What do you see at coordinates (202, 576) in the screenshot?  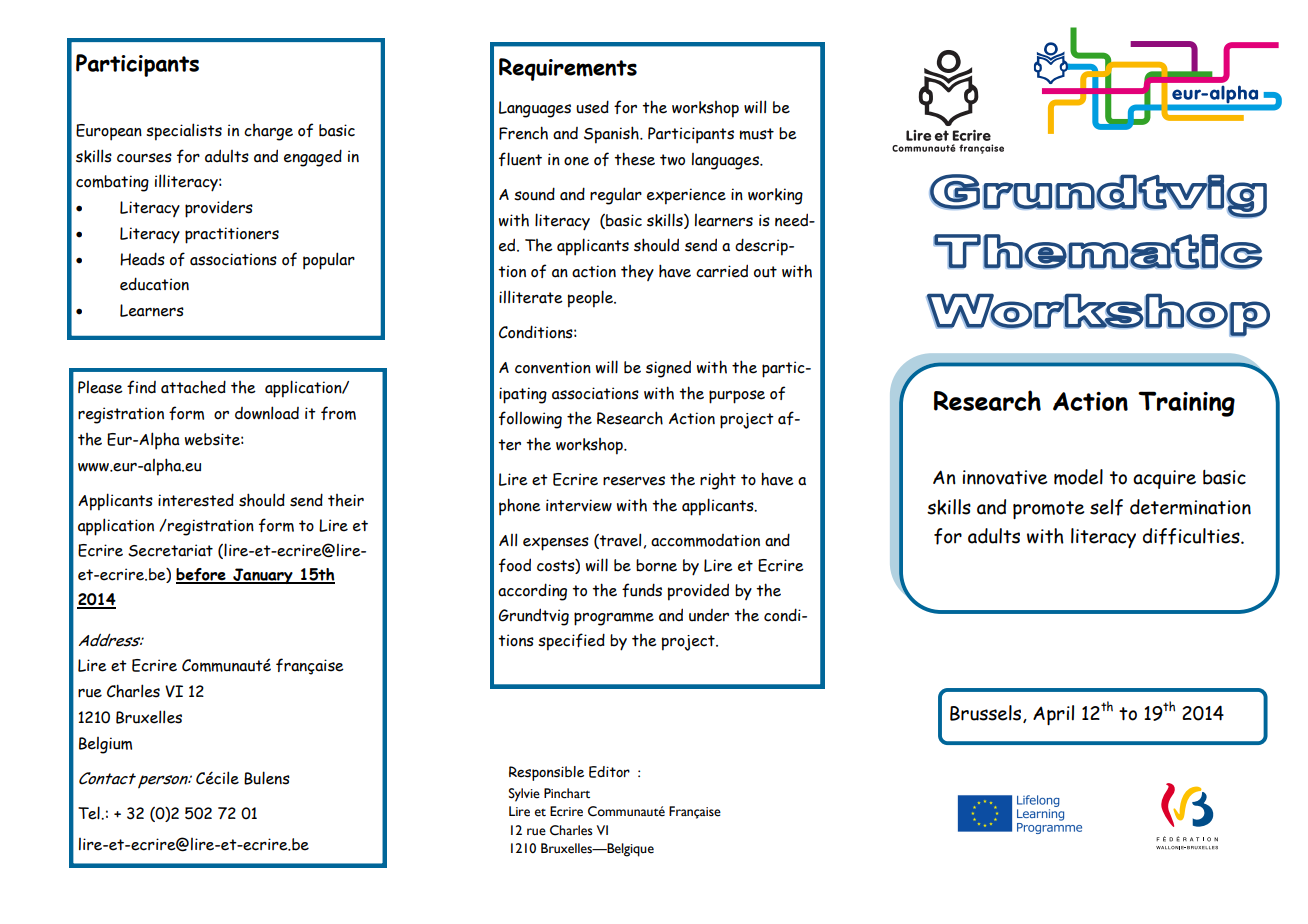 I see `before` at bounding box center [202, 576].
